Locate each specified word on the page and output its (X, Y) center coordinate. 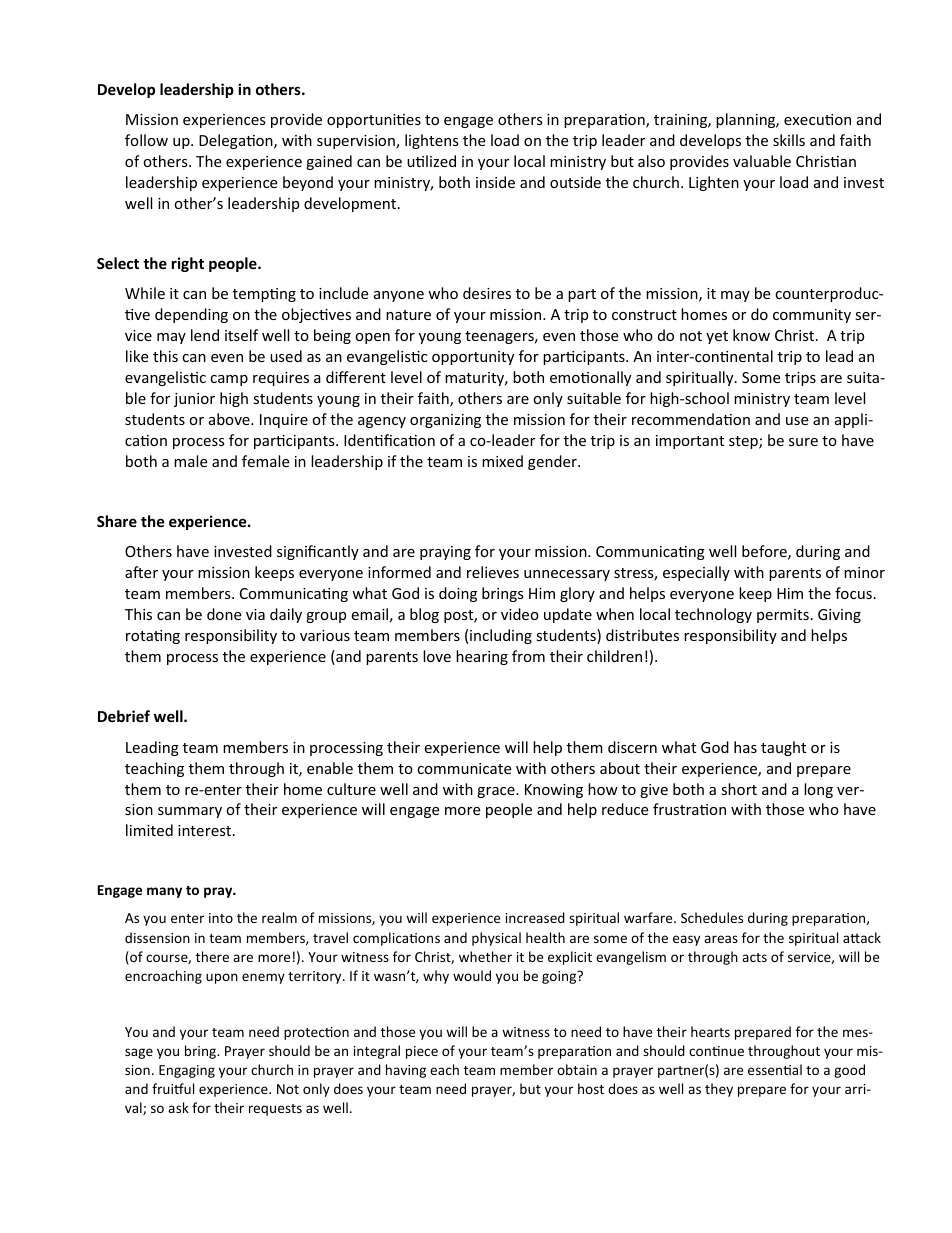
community (812, 316)
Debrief (124, 716)
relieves (493, 572)
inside (495, 182)
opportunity (473, 358)
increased (535, 917)
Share (117, 521)
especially (696, 573)
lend (205, 335)
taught (783, 748)
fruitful (173, 1088)
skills (789, 140)
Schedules (712, 917)
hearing (482, 657)
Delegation (237, 141)
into (221, 918)
